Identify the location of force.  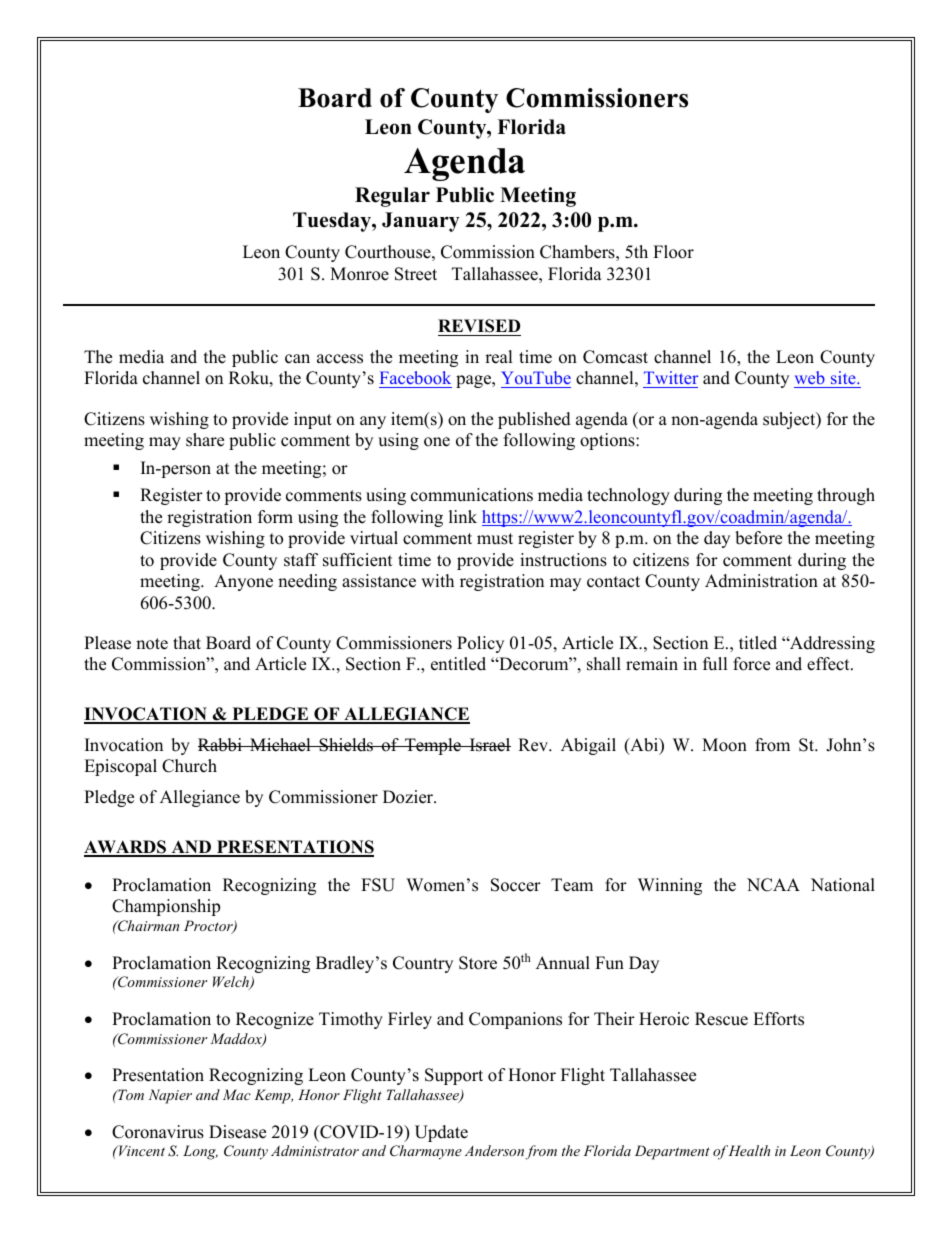
(751, 664).
